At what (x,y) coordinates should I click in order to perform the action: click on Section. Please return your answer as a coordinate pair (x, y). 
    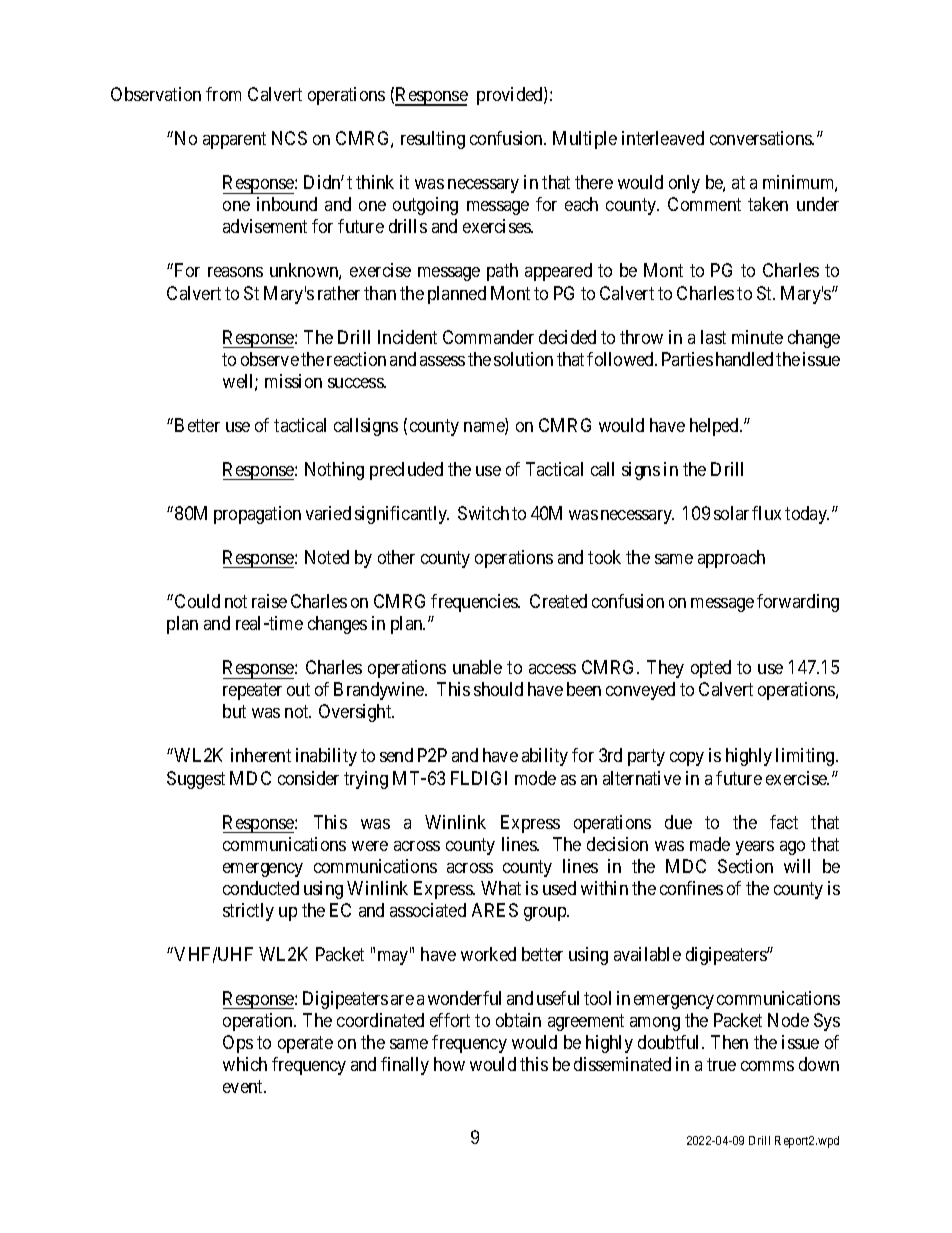
    Looking at the image, I should click on (745, 866).
